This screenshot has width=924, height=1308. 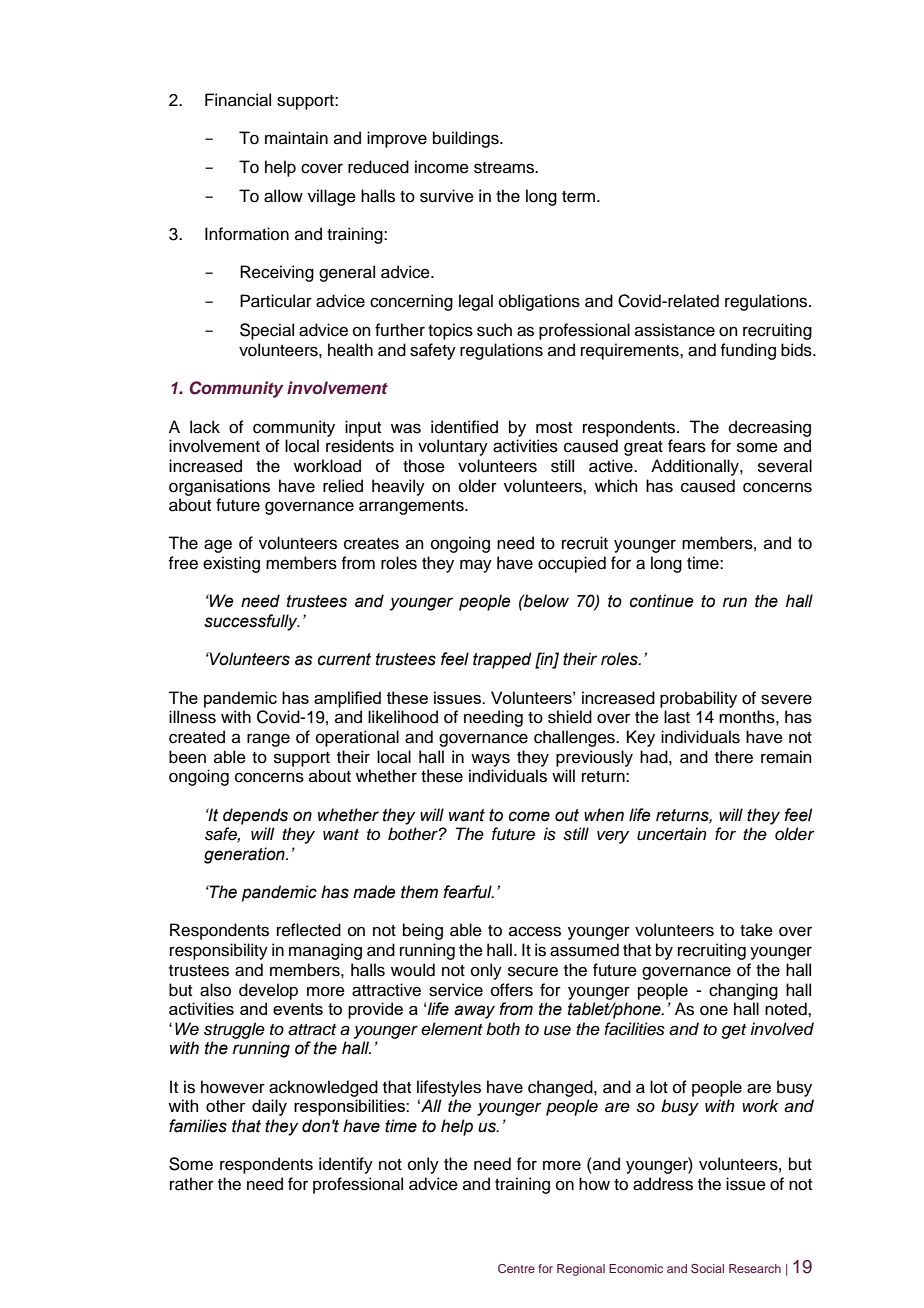 What do you see at coordinates (494, 330) in the screenshot?
I see `such` at bounding box center [494, 330].
